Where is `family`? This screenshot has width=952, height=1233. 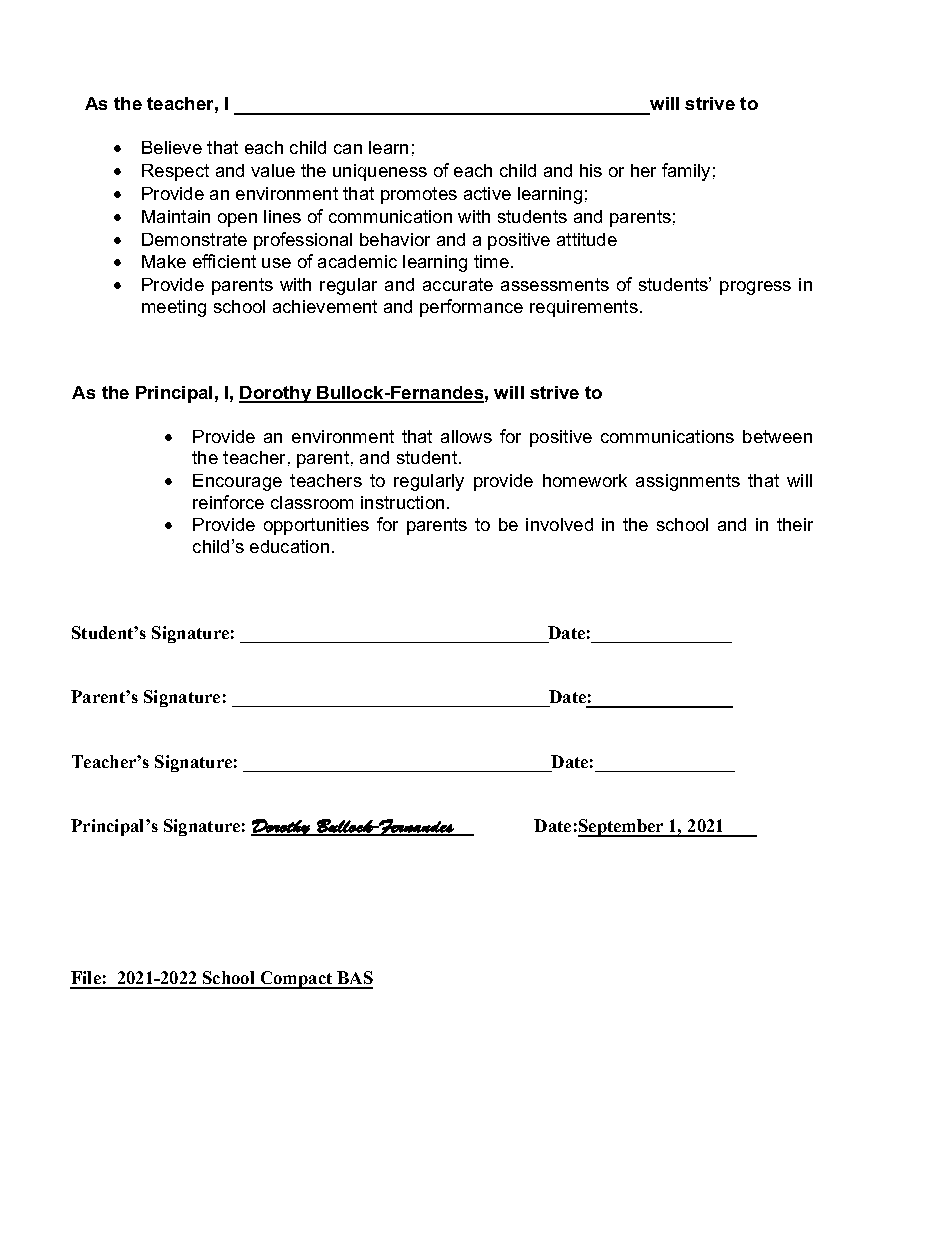 family is located at coordinates (686, 172).
